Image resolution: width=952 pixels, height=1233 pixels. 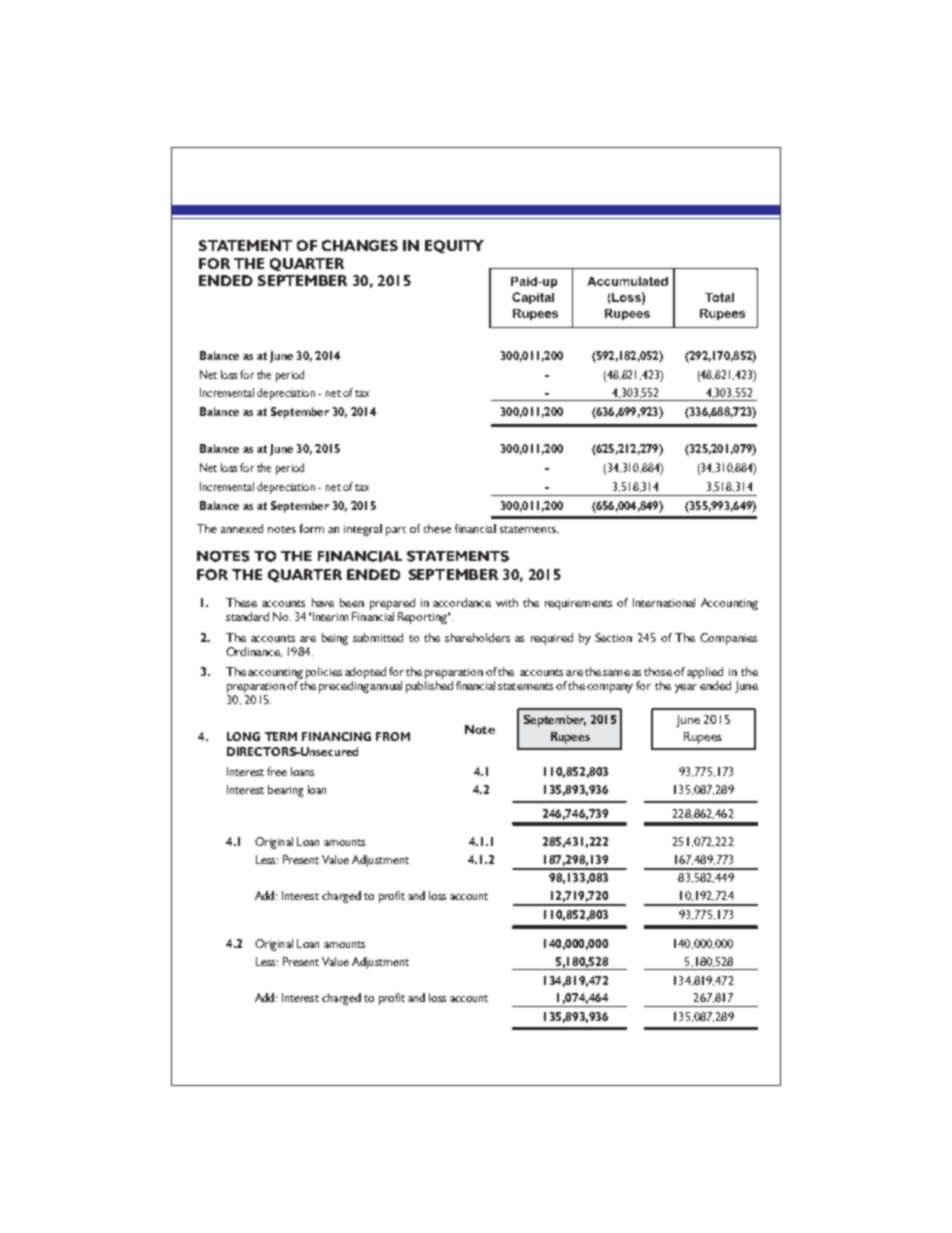 I want to click on EQUITY, so click(x=454, y=246).
